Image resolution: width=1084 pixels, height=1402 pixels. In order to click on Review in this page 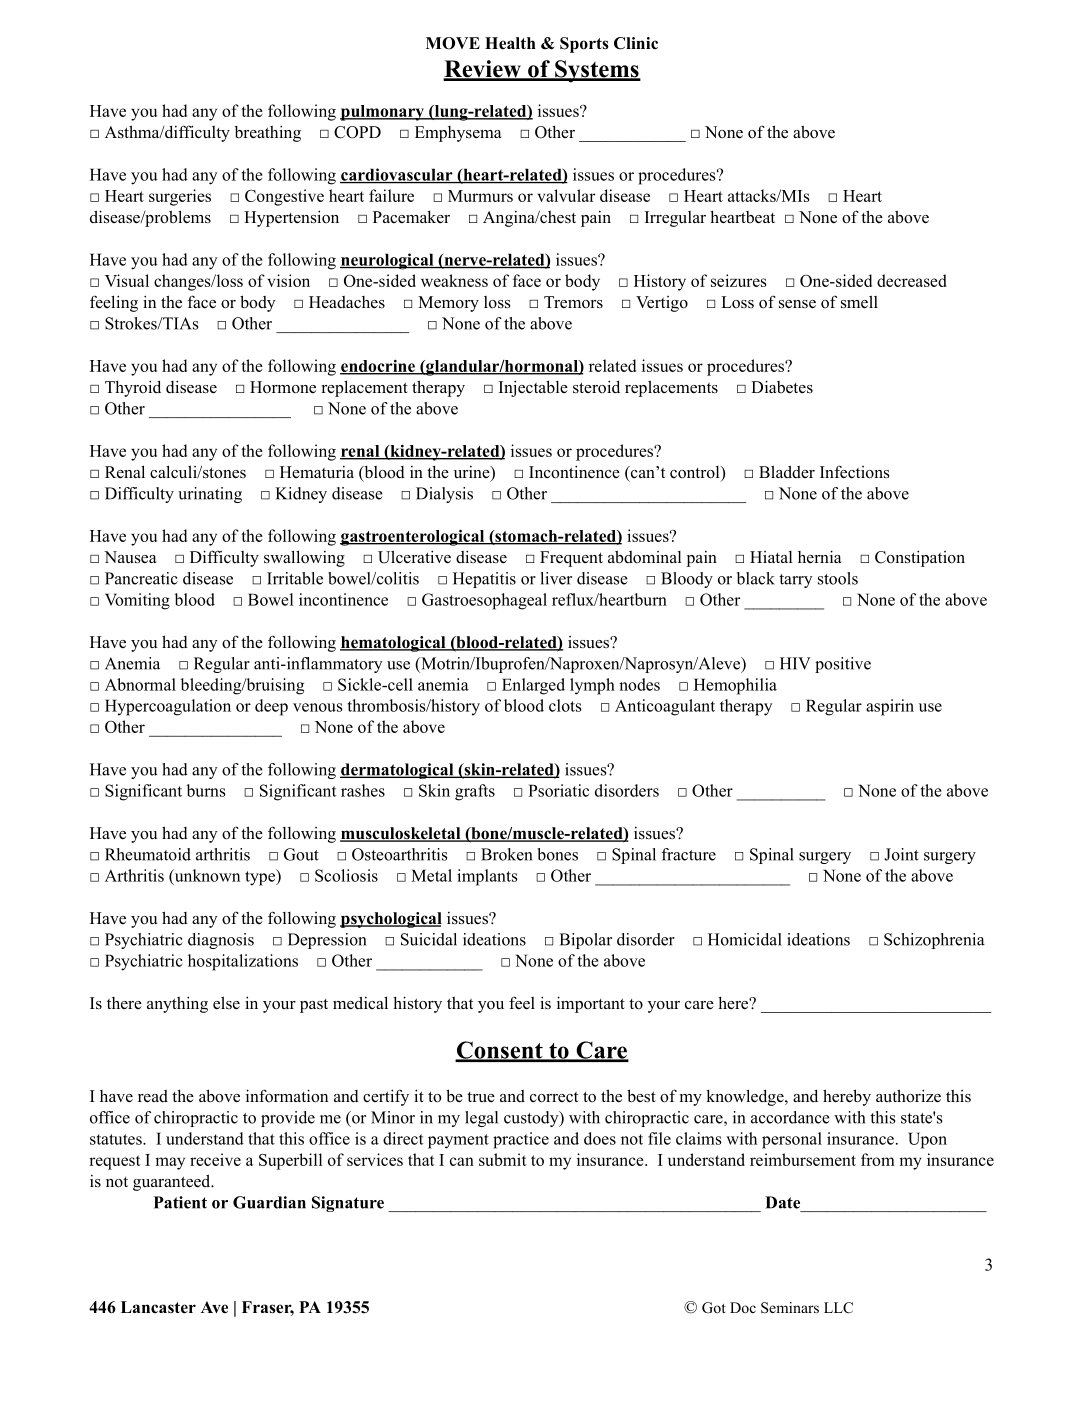, I will do `click(483, 70)`.
